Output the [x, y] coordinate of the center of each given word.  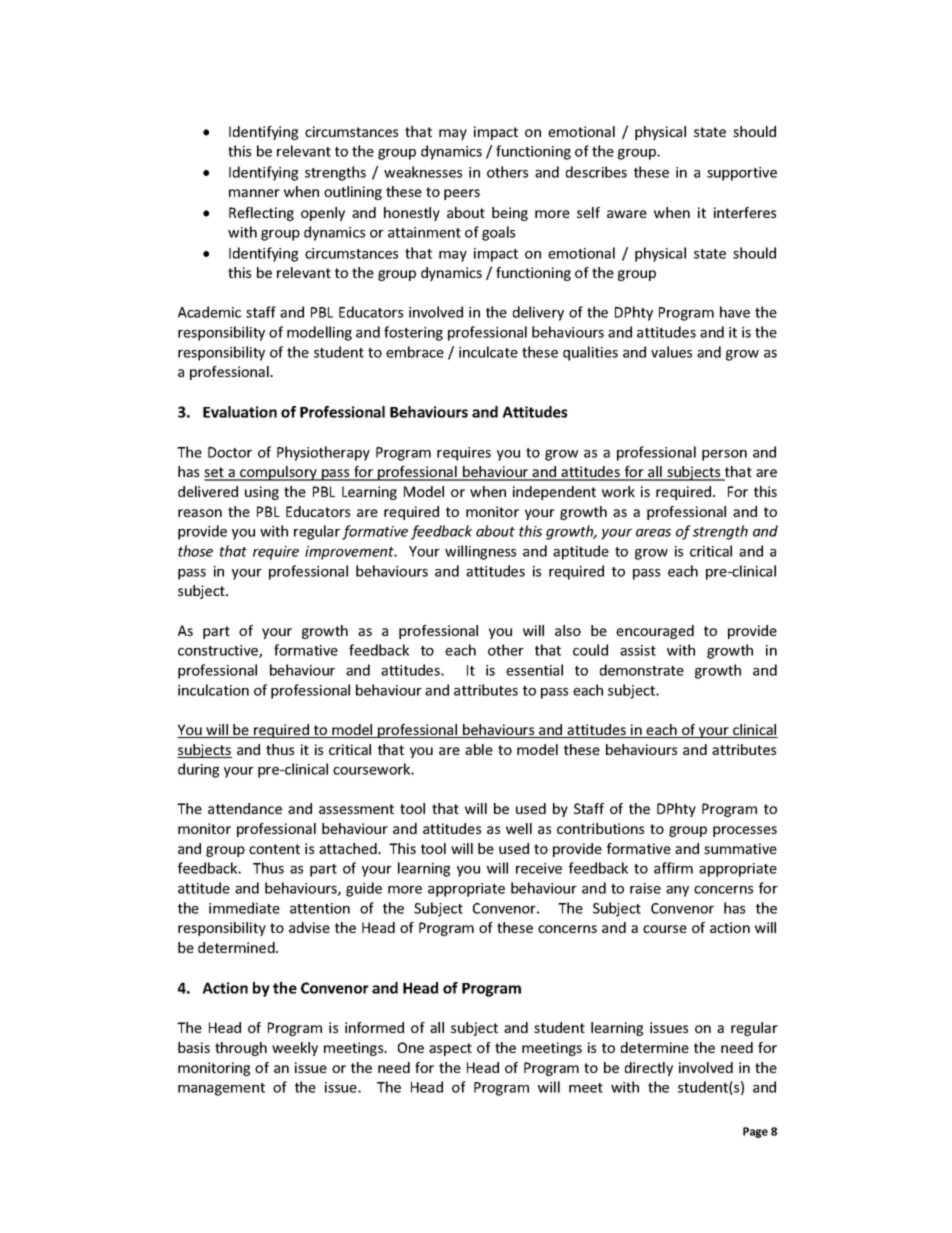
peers [462, 194]
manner [254, 193]
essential [534, 670]
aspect [450, 1049]
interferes [745, 212]
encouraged [655, 632]
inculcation [213, 690]
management [221, 1089]
